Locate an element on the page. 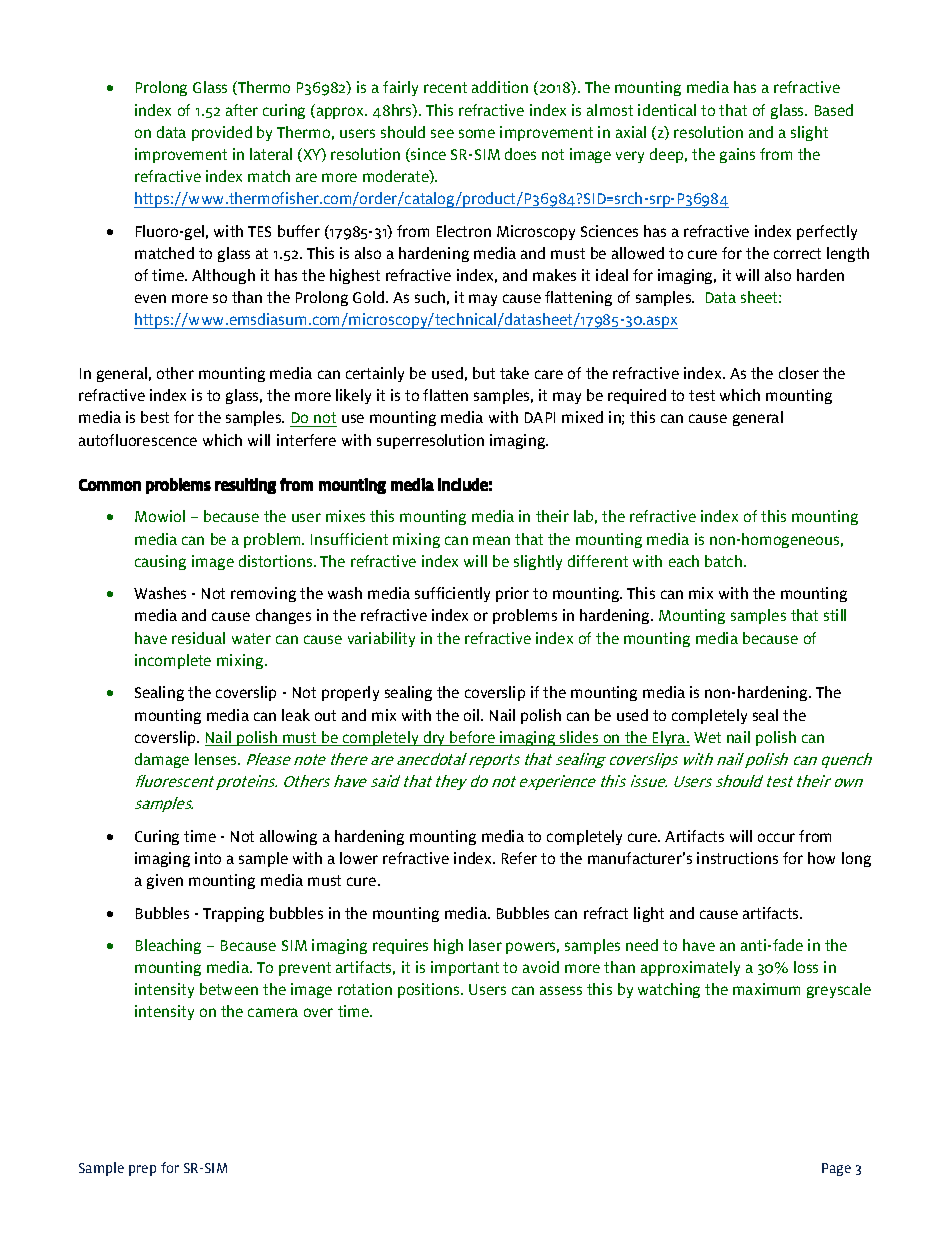 This image has height=1233, width=952. prep is located at coordinates (142, 1170).
